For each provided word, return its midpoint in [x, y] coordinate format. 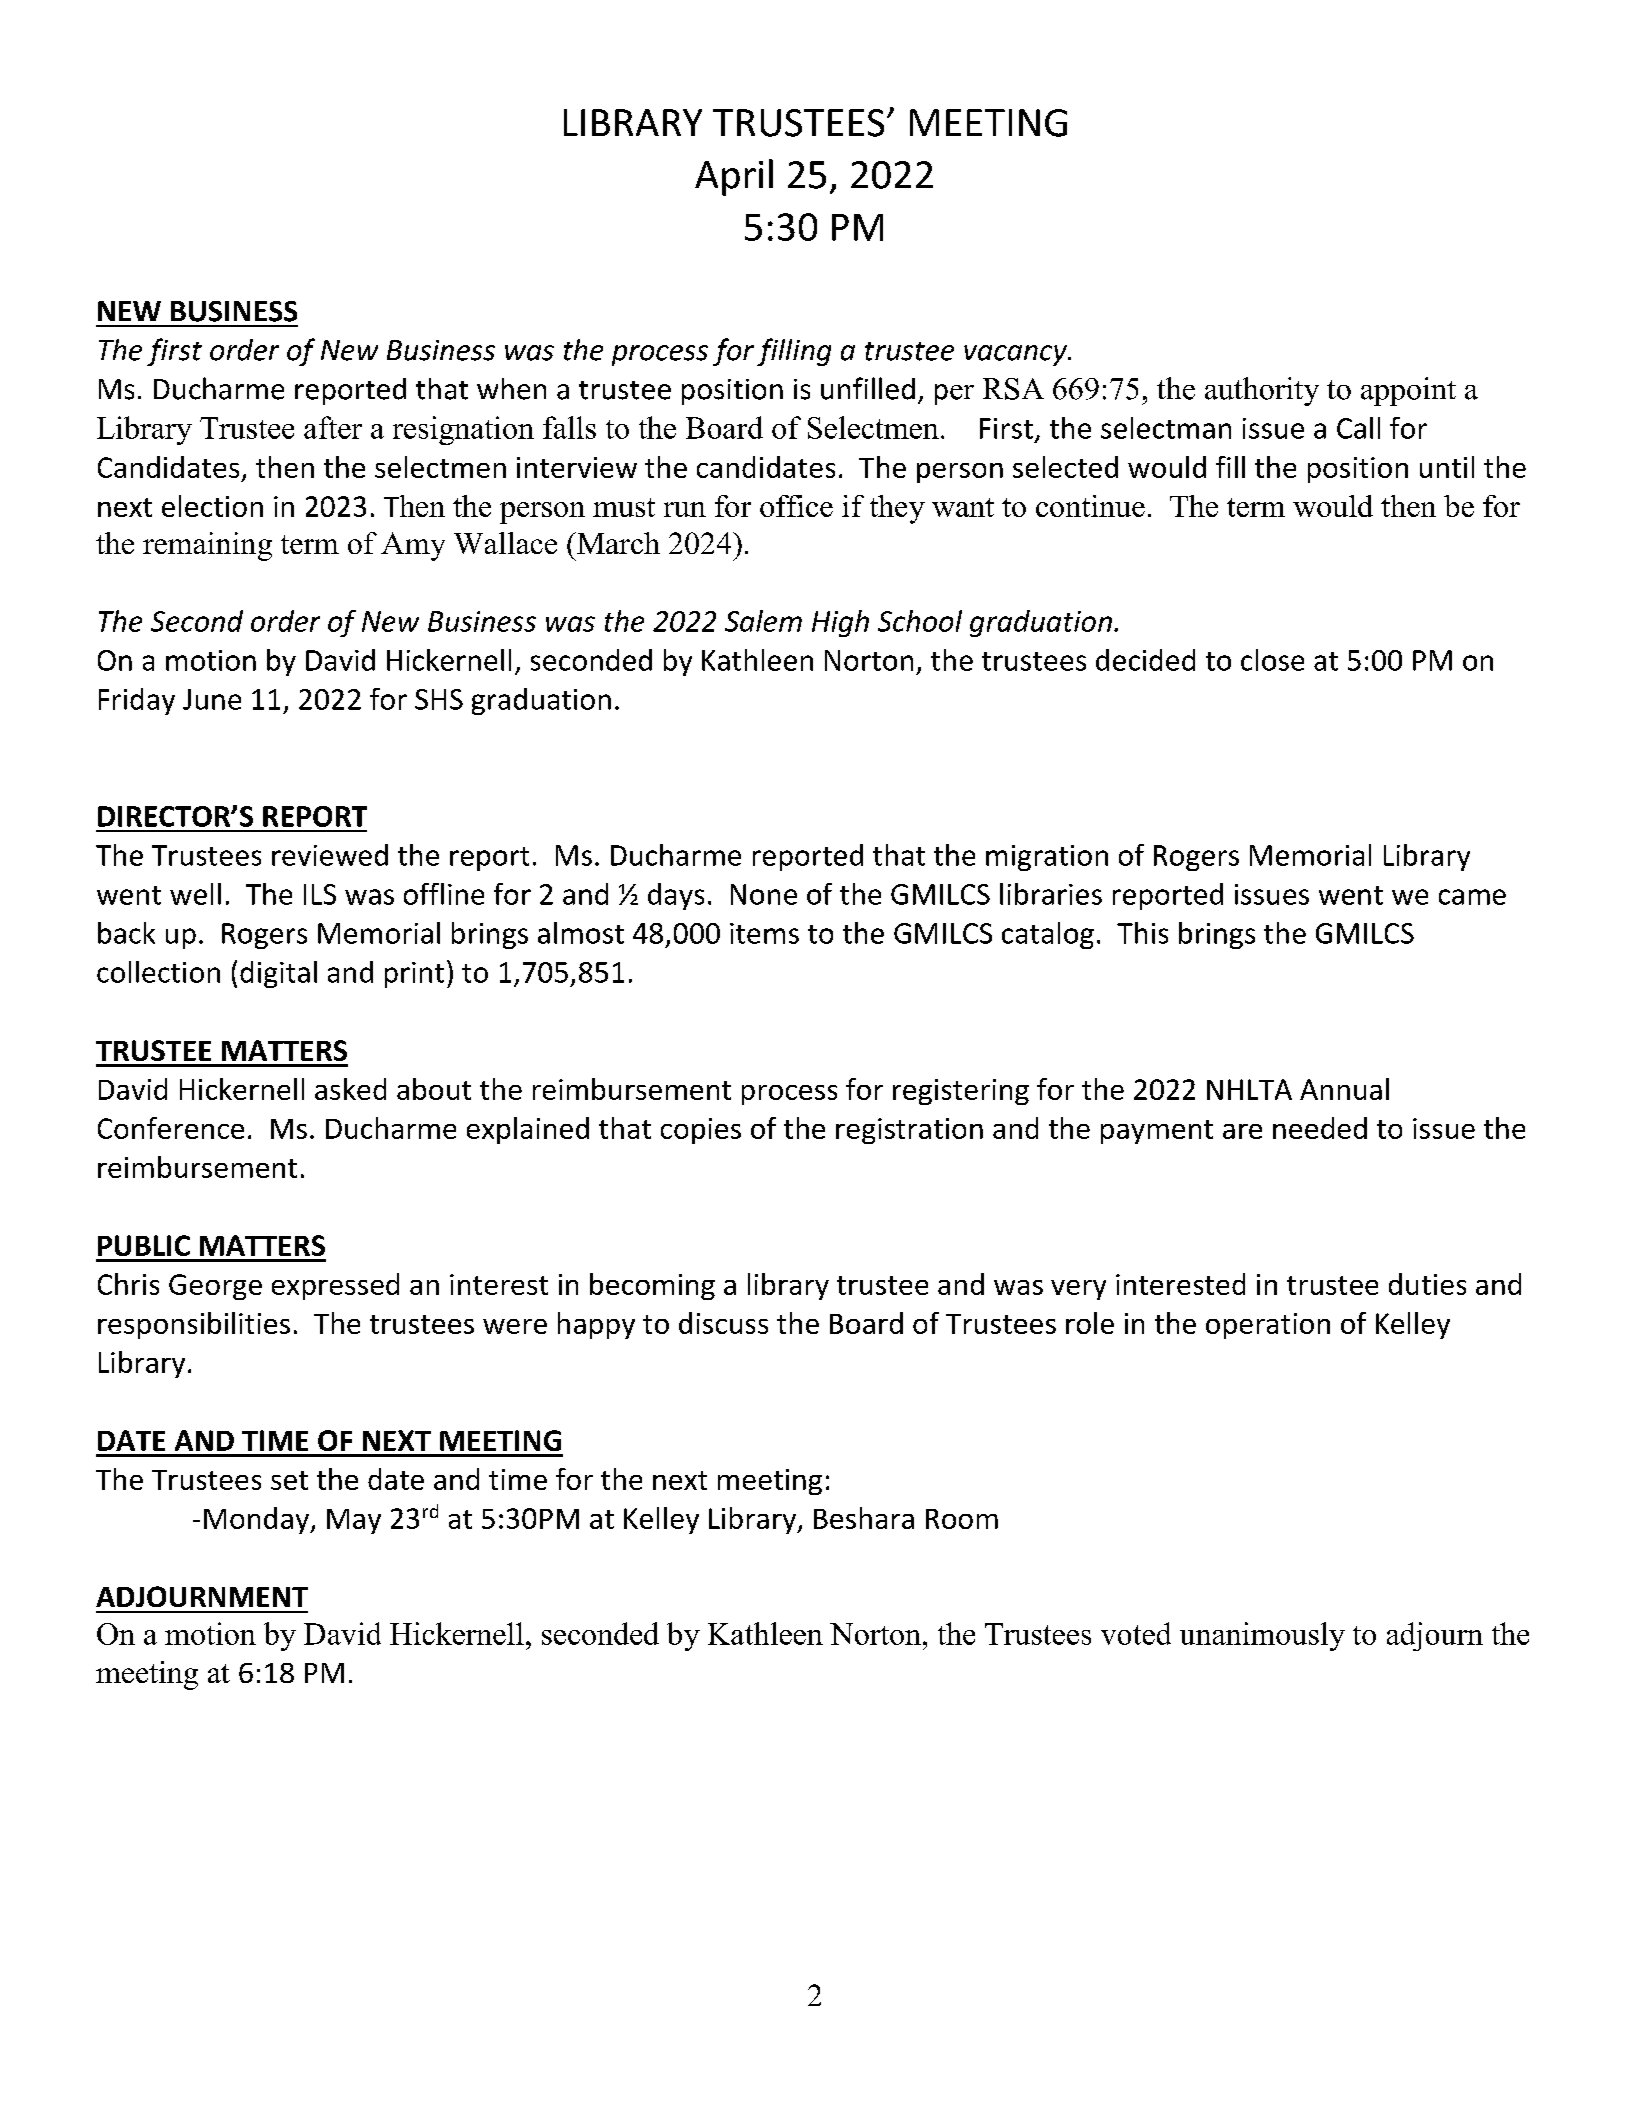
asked [350, 1089]
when [511, 389]
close [1272, 660]
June [212, 699]
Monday [257, 1520]
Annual [1344, 1089]
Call [1358, 428]
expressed [335, 1286]
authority [1262, 391]
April [734, 177]
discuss [723, 1323]
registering [961, 1092]
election [212, 506]
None [764, 894]
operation [1268, 1326]
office [796, 506]
